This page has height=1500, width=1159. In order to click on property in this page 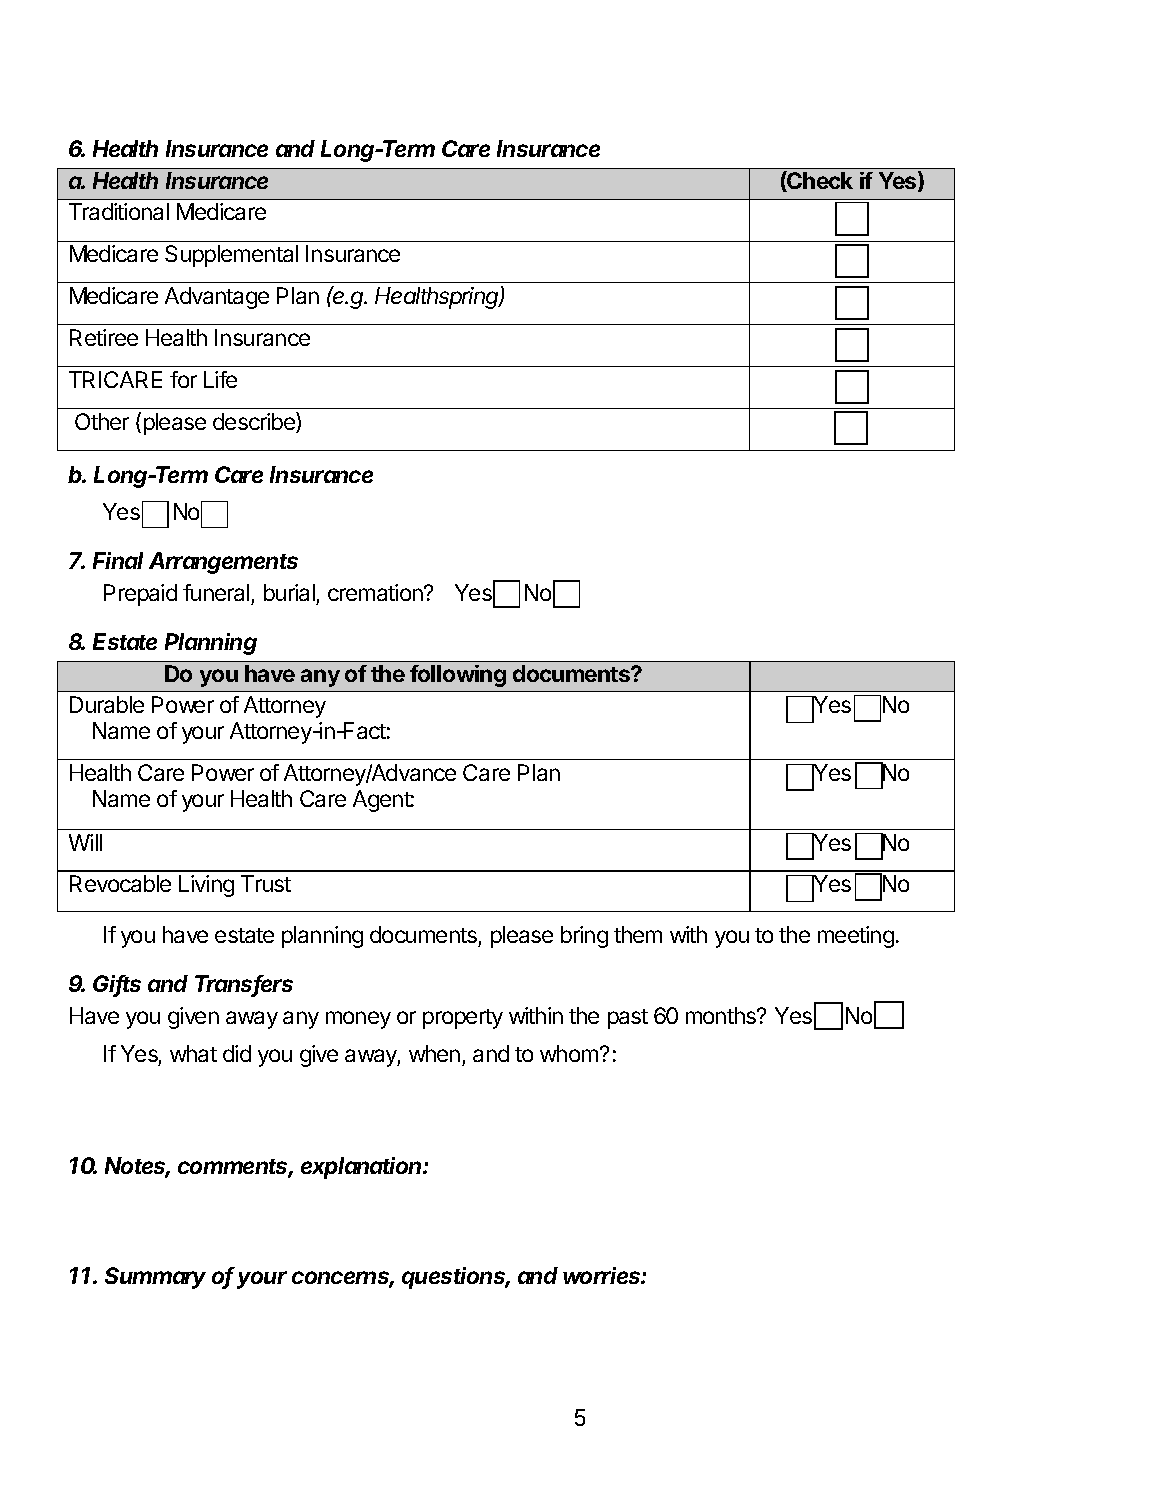, I will do `click(463, 1019)`.
